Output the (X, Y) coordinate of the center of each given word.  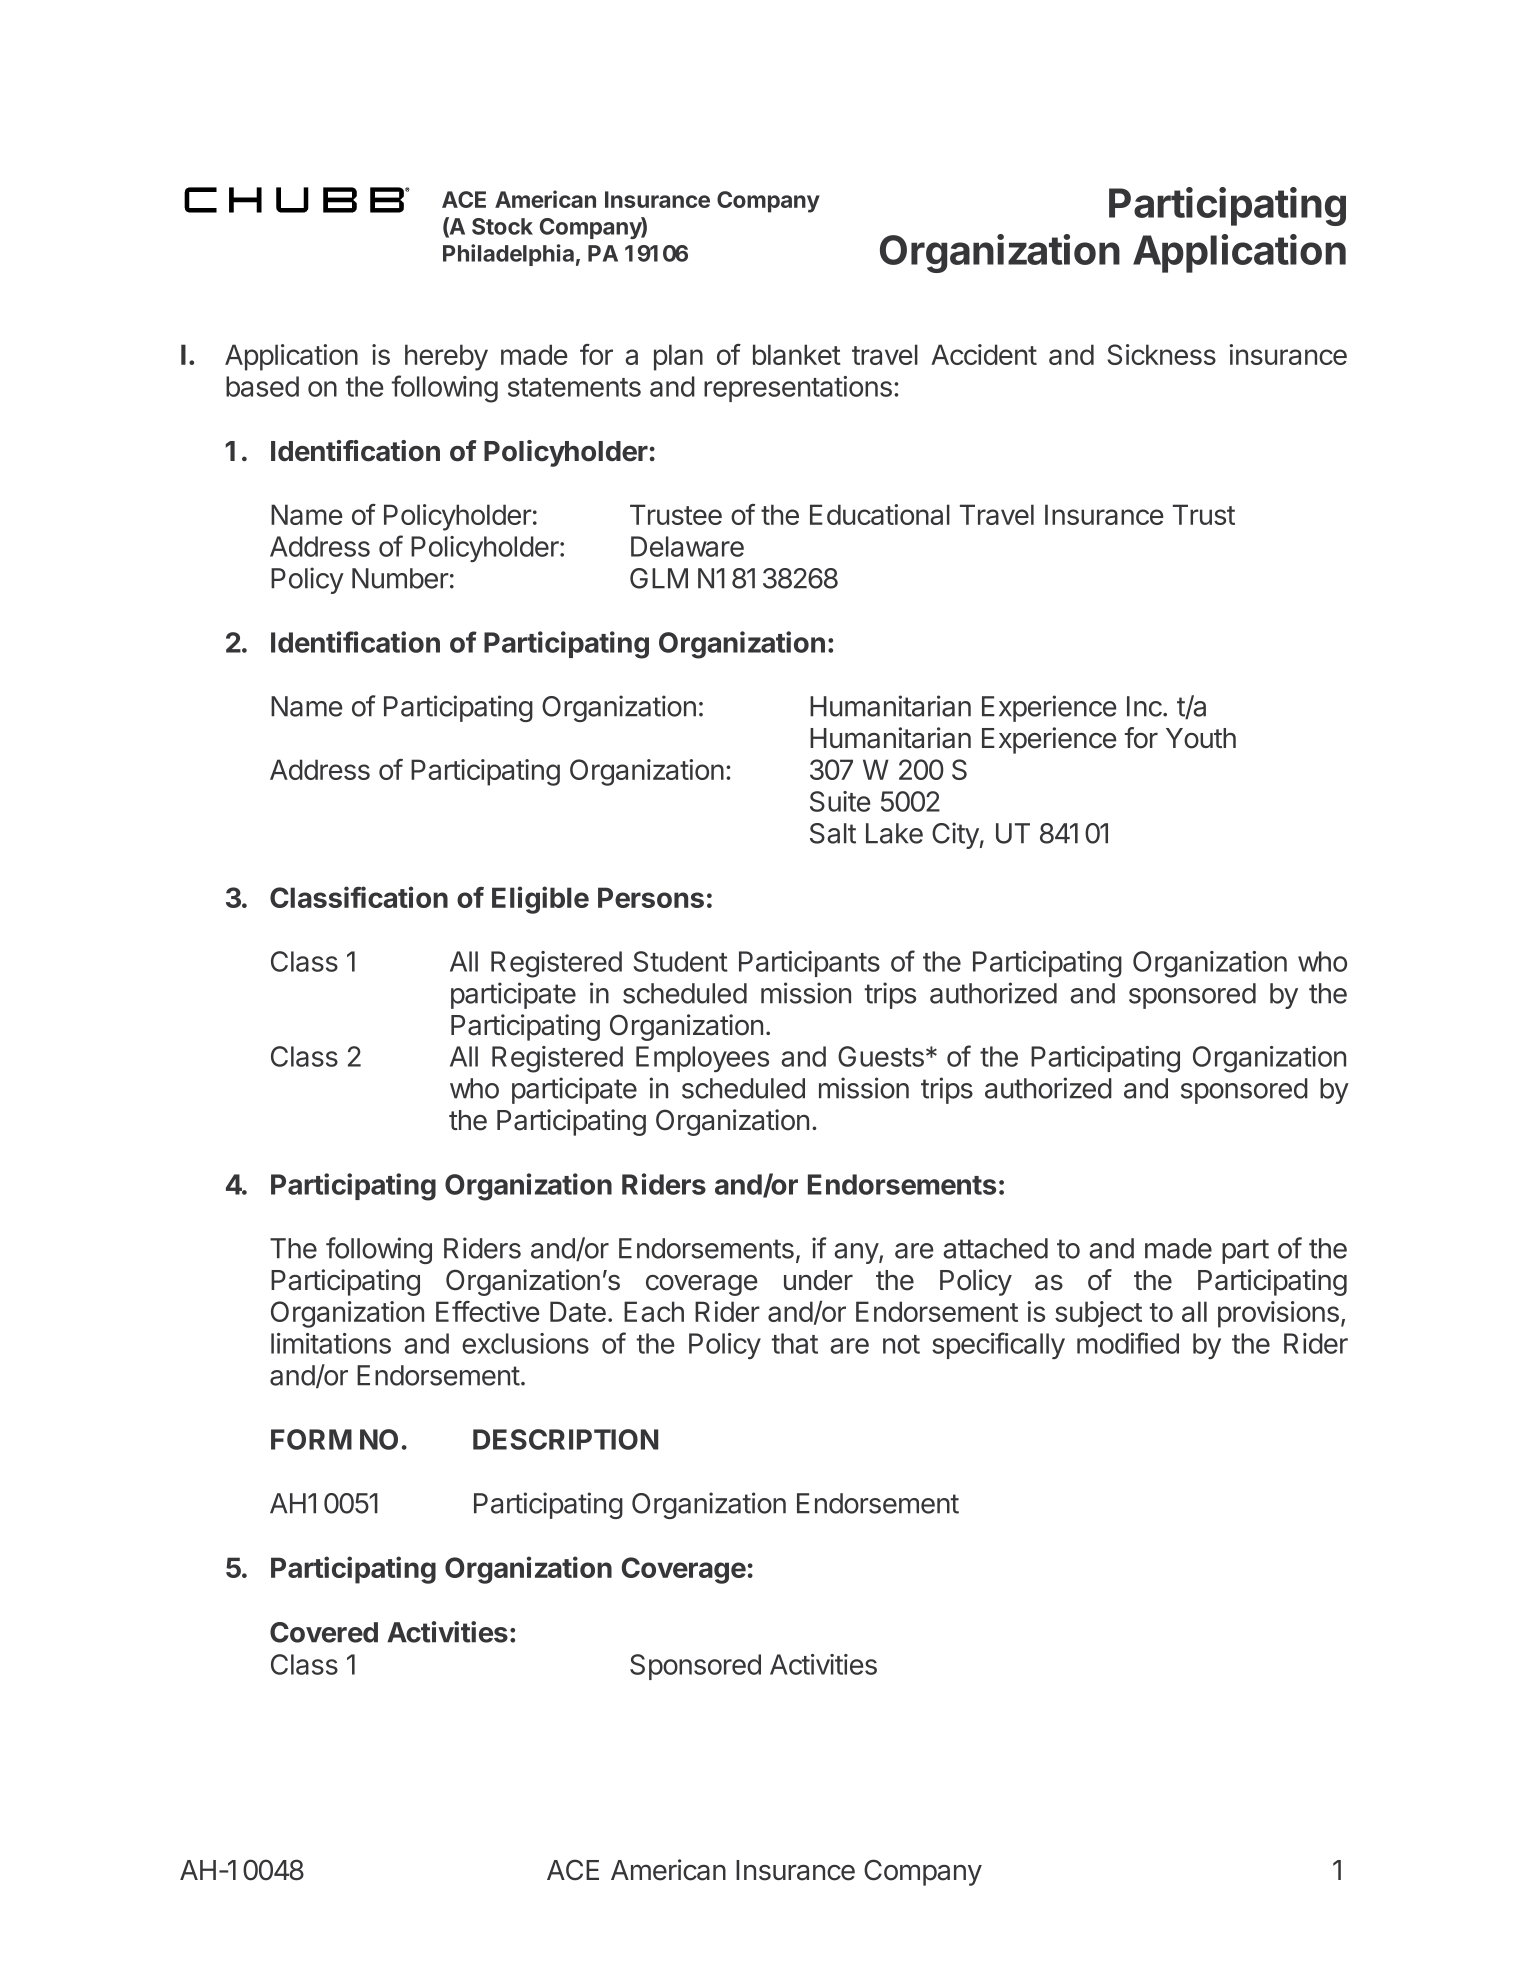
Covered (324, 1632)
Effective (488, 1311)
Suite (840, 801)
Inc (1145, 706)
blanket (797, 354)
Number (400, 578)
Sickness (1161, 354)
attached (995, 1248)
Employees (702, 1059)
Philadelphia (508, 255)
